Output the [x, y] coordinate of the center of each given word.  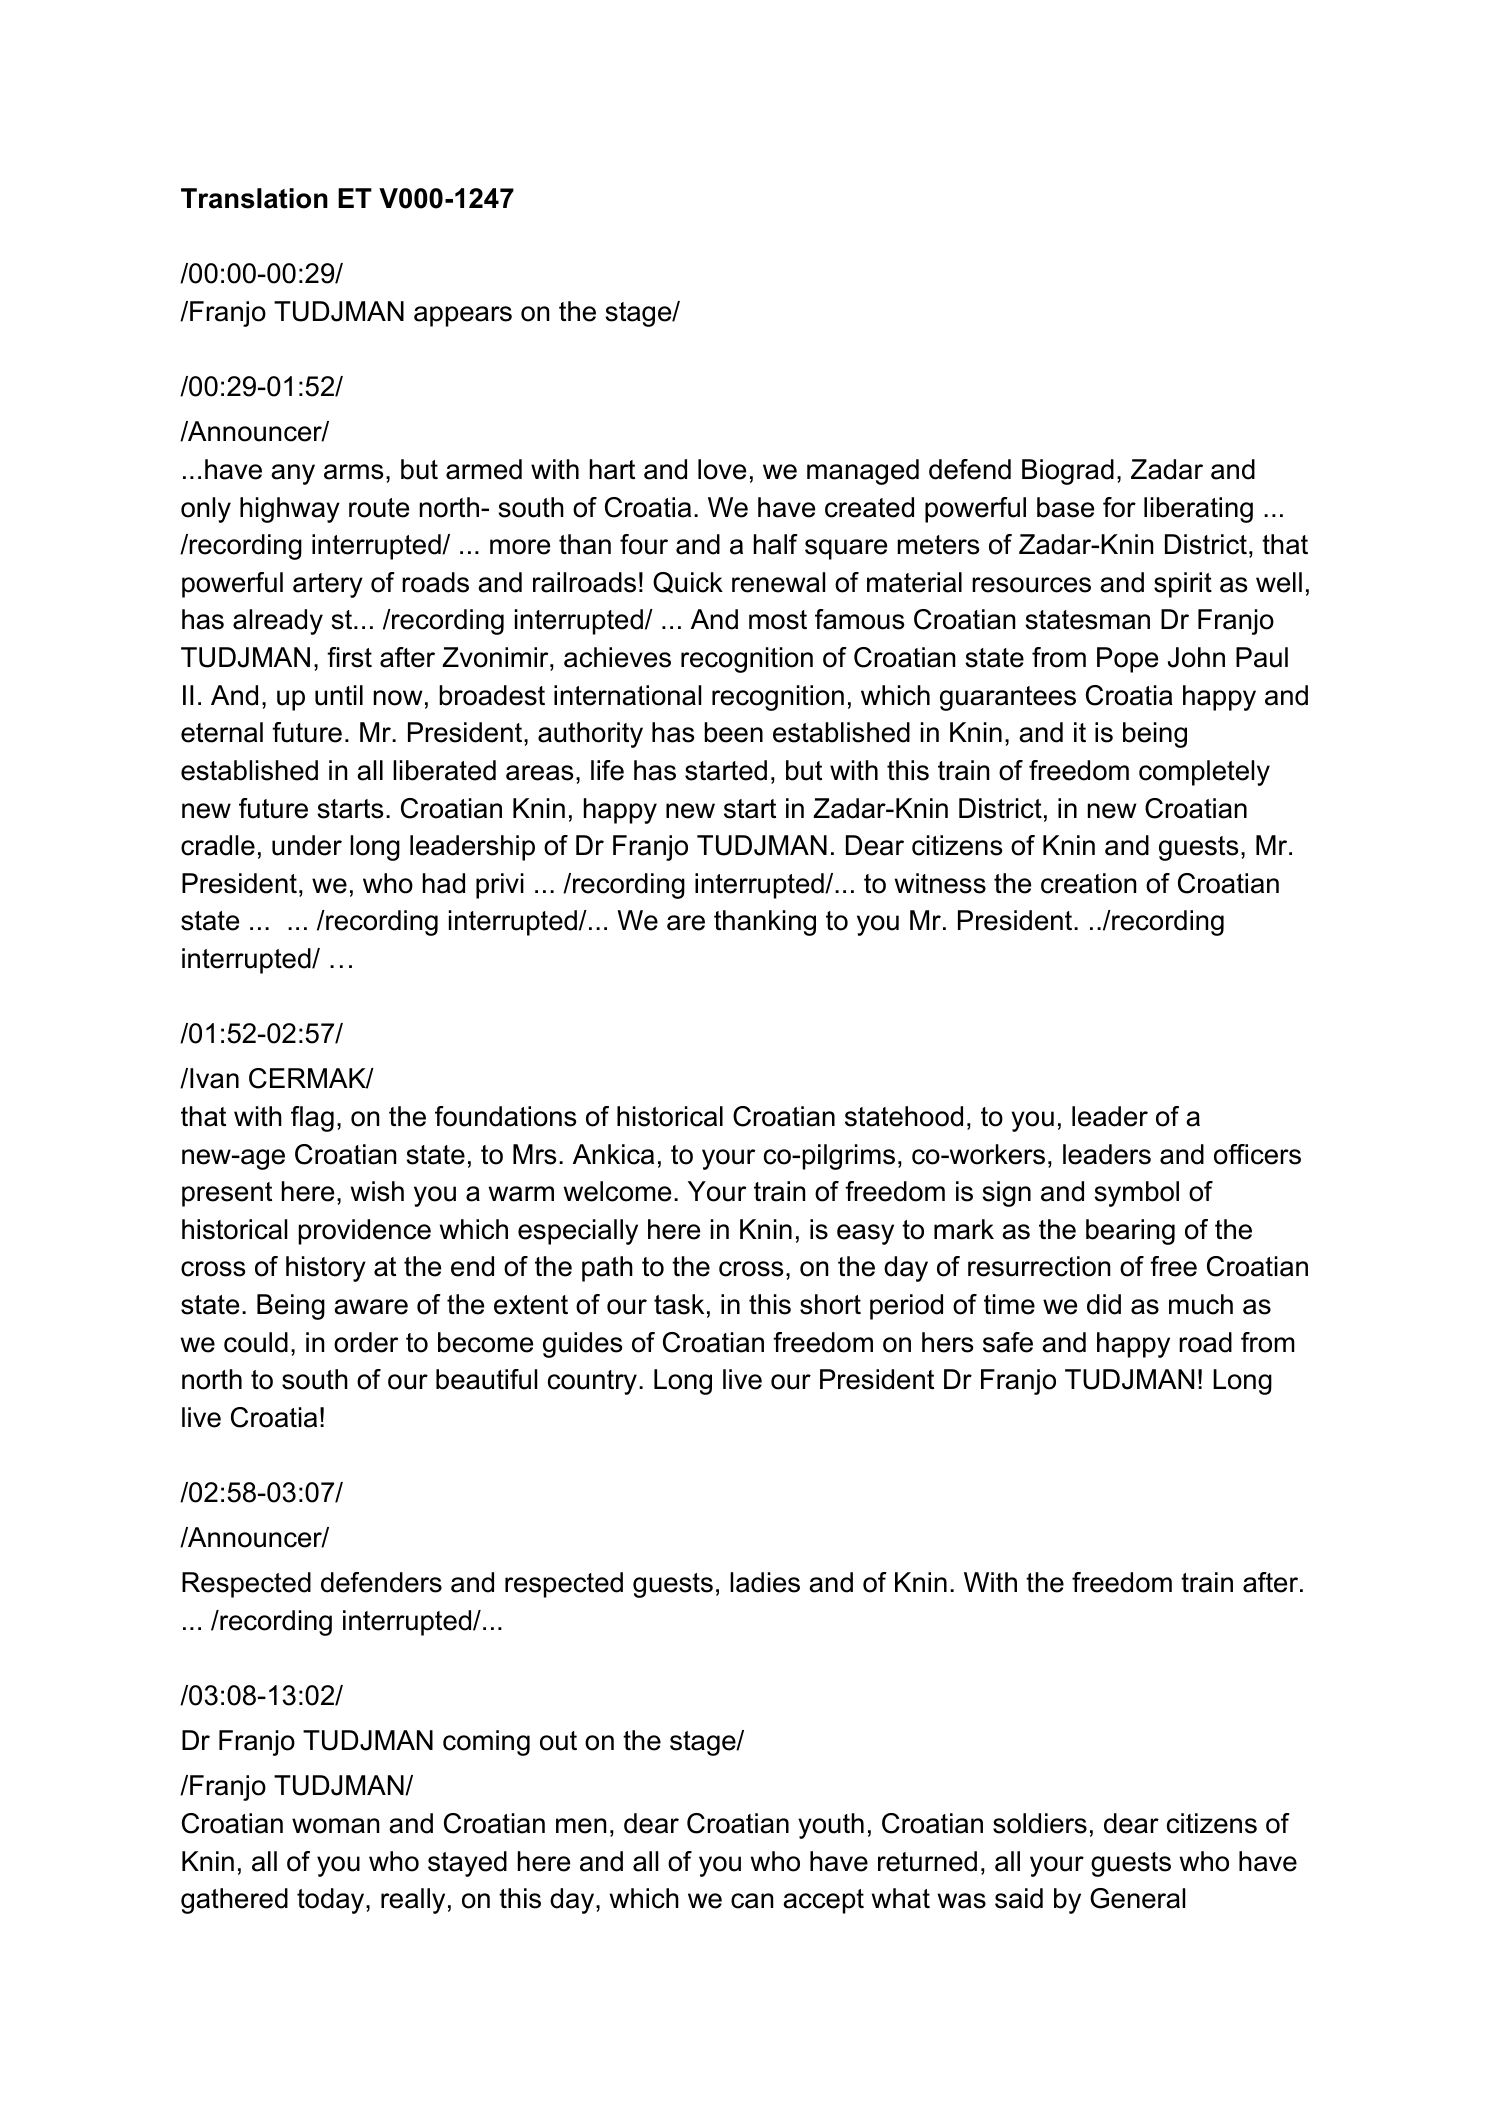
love [722, 469]
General [1137, 1898]
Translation [254, 198]
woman [335, 1826]
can [752, 1901]
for [1119, 507]
